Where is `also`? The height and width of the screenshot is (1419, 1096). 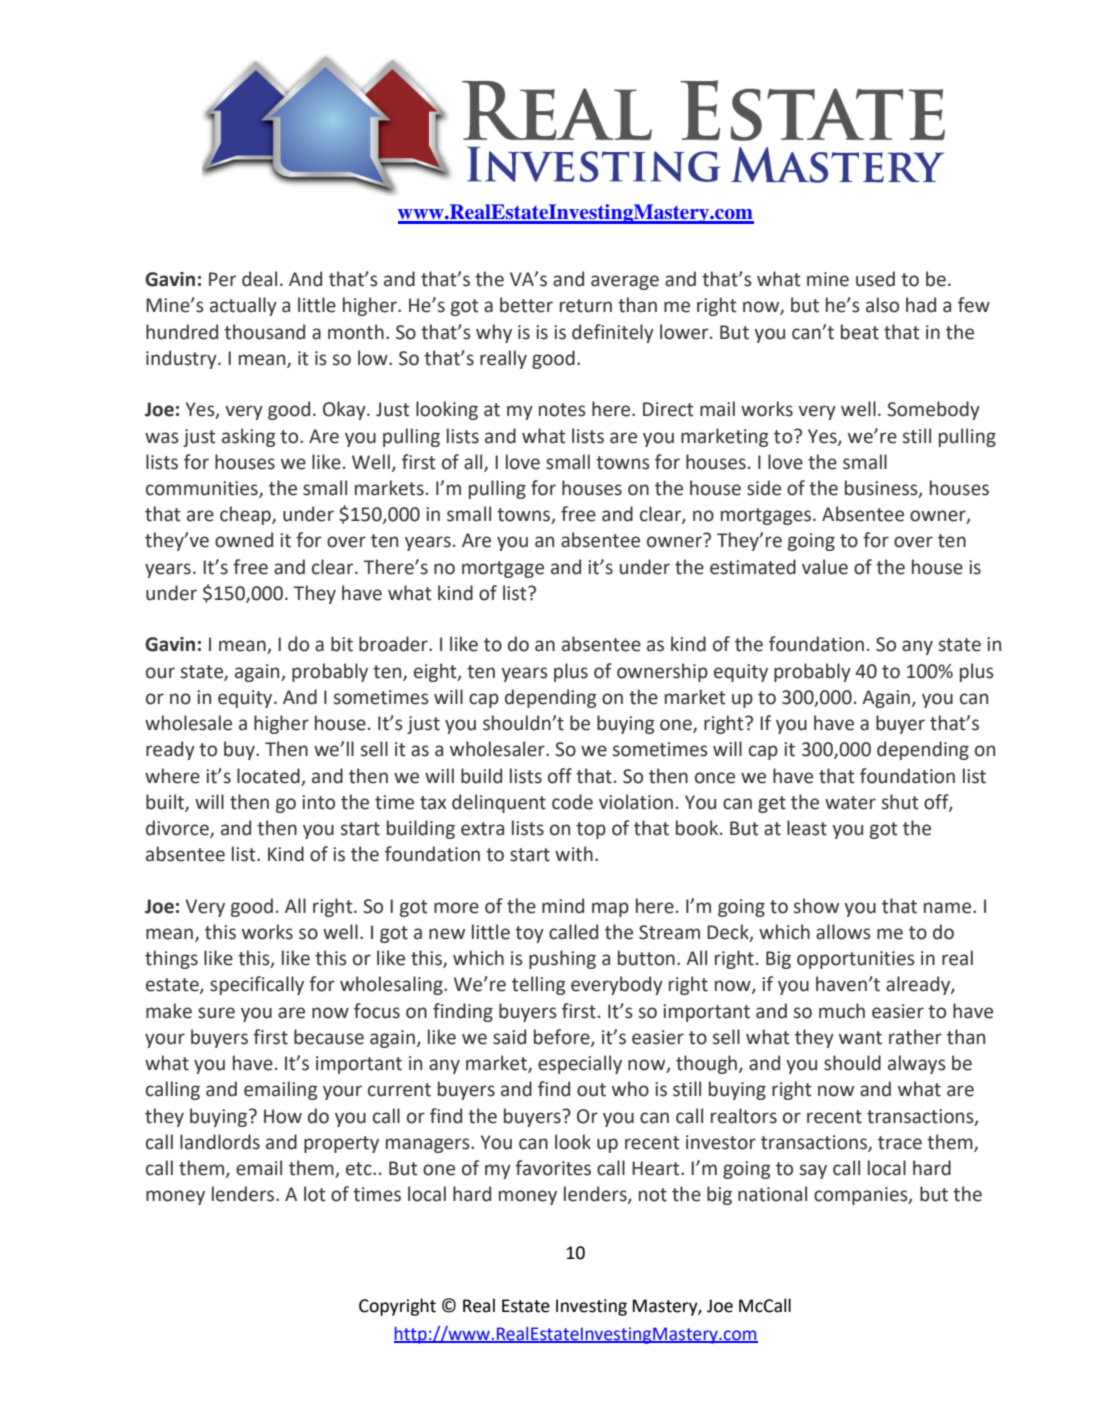
also is located at coordinates (882, 305).
